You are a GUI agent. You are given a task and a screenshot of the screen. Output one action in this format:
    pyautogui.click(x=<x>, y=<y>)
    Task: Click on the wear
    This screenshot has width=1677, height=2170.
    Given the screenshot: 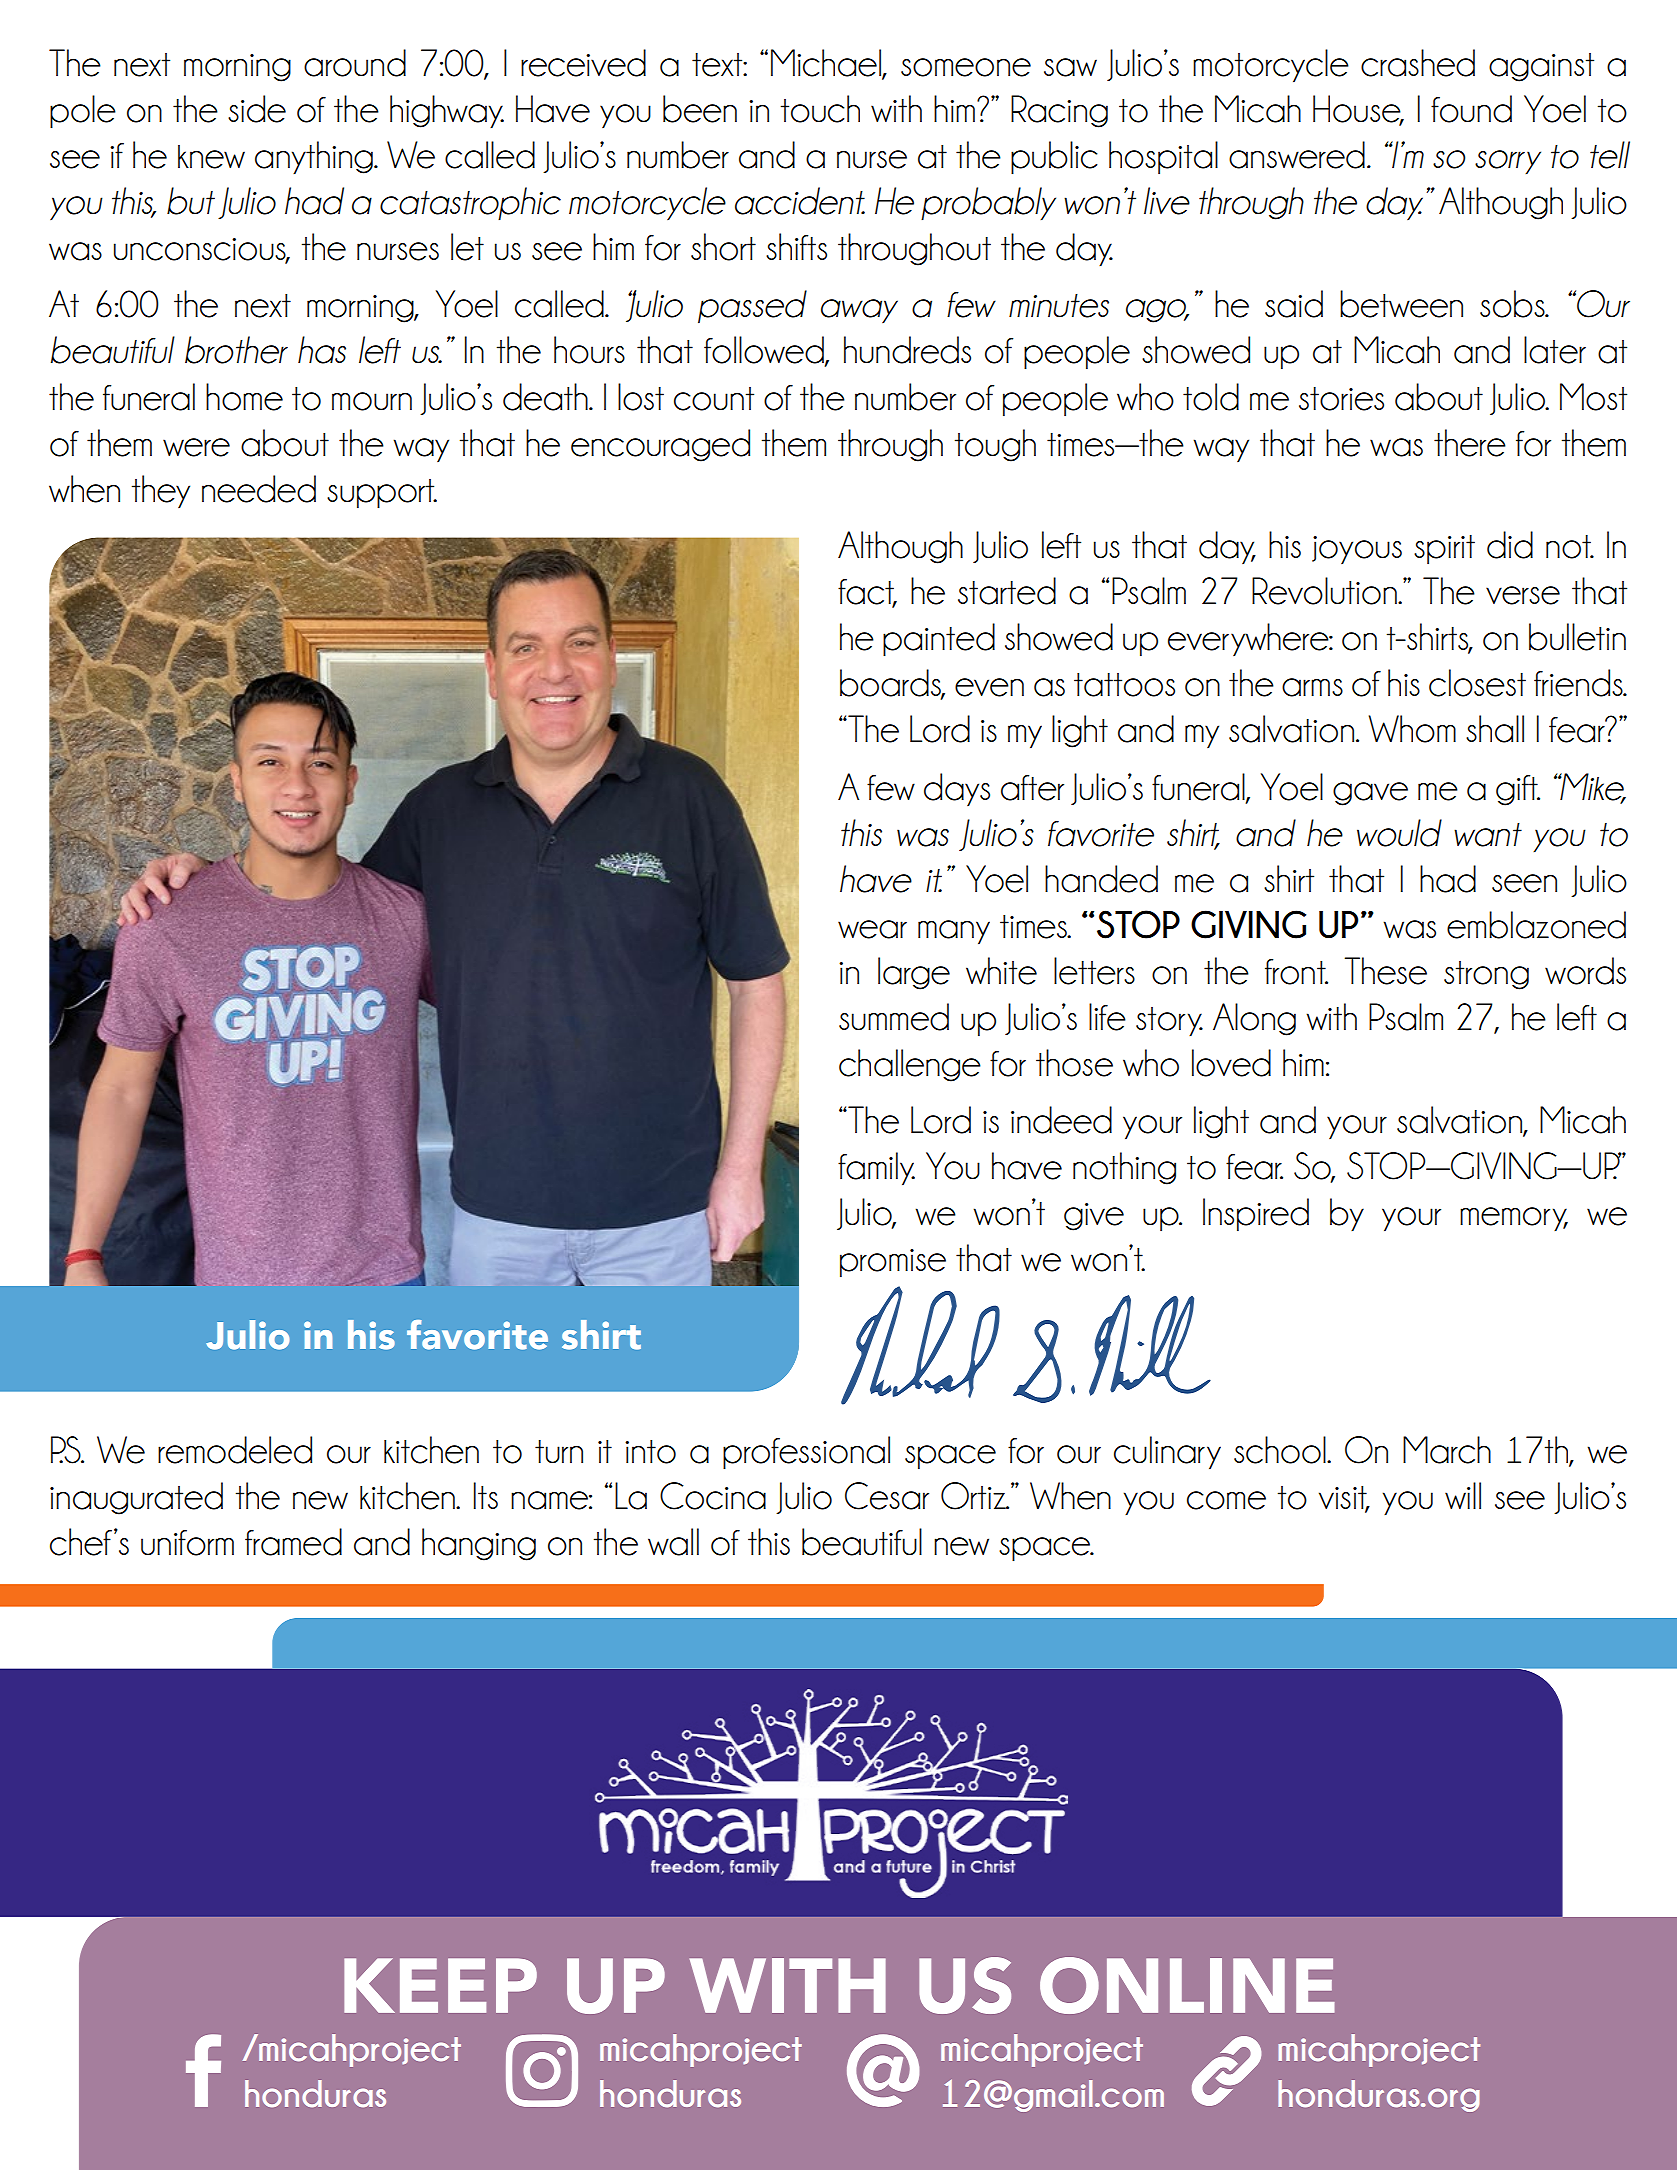 What is the action you would take?
    pyautogui.click(x=872, y=929)
